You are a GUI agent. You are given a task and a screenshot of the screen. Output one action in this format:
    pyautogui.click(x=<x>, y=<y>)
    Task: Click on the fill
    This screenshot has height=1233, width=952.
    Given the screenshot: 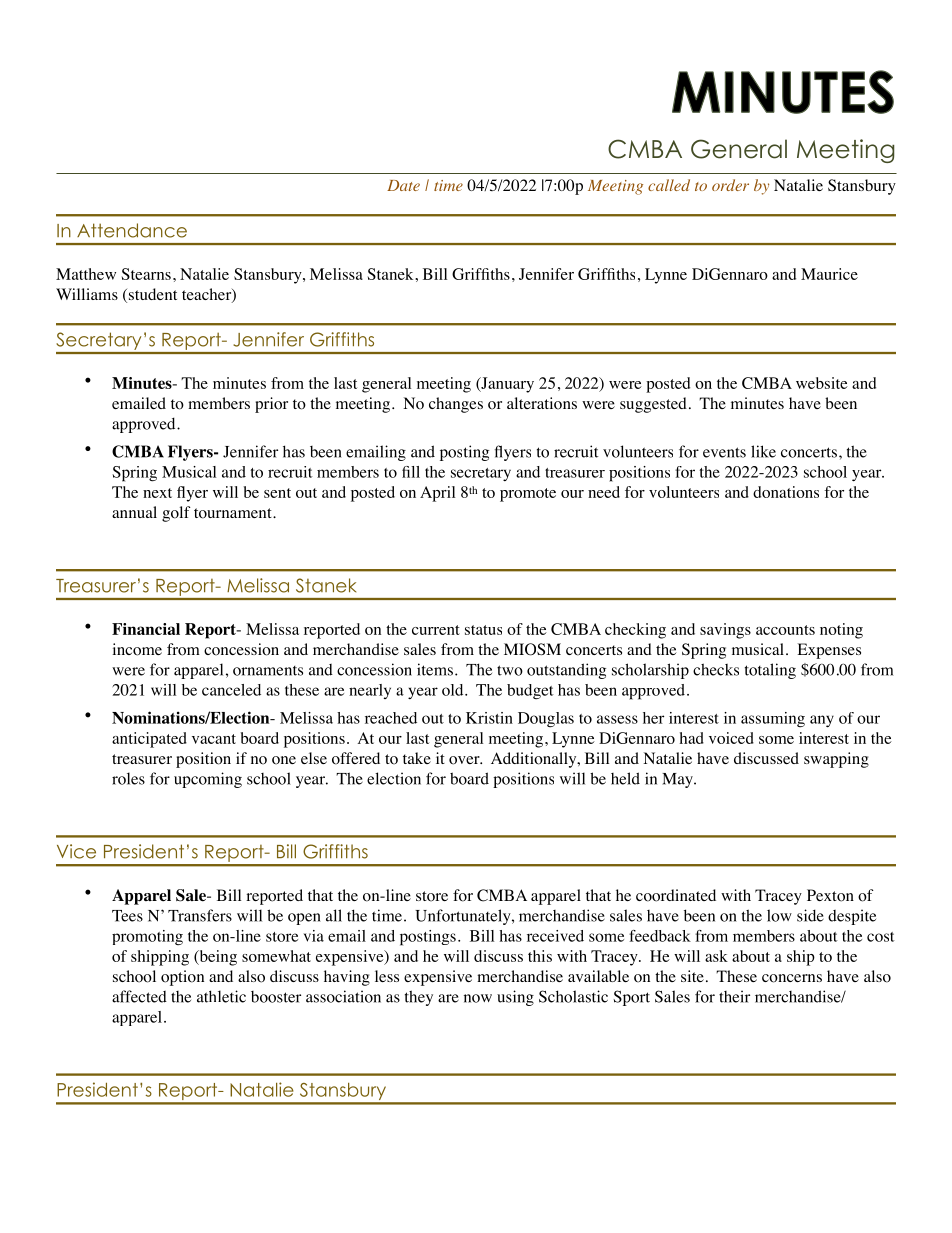 What is the action you would take?
    pyautogui.click(x=411, y=472)
